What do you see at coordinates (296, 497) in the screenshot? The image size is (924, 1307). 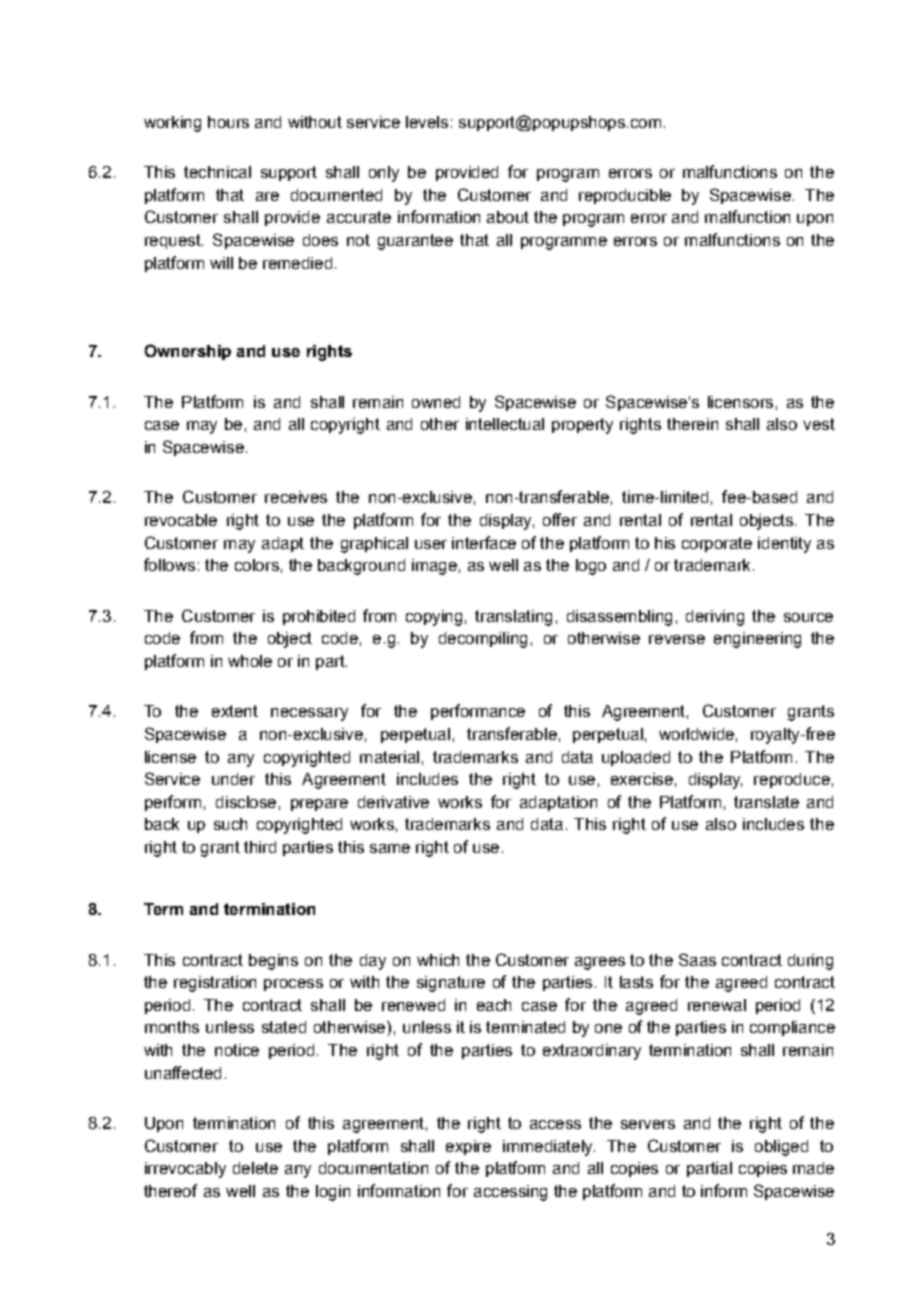 I see `receives` at bounding box center [296, 497].
